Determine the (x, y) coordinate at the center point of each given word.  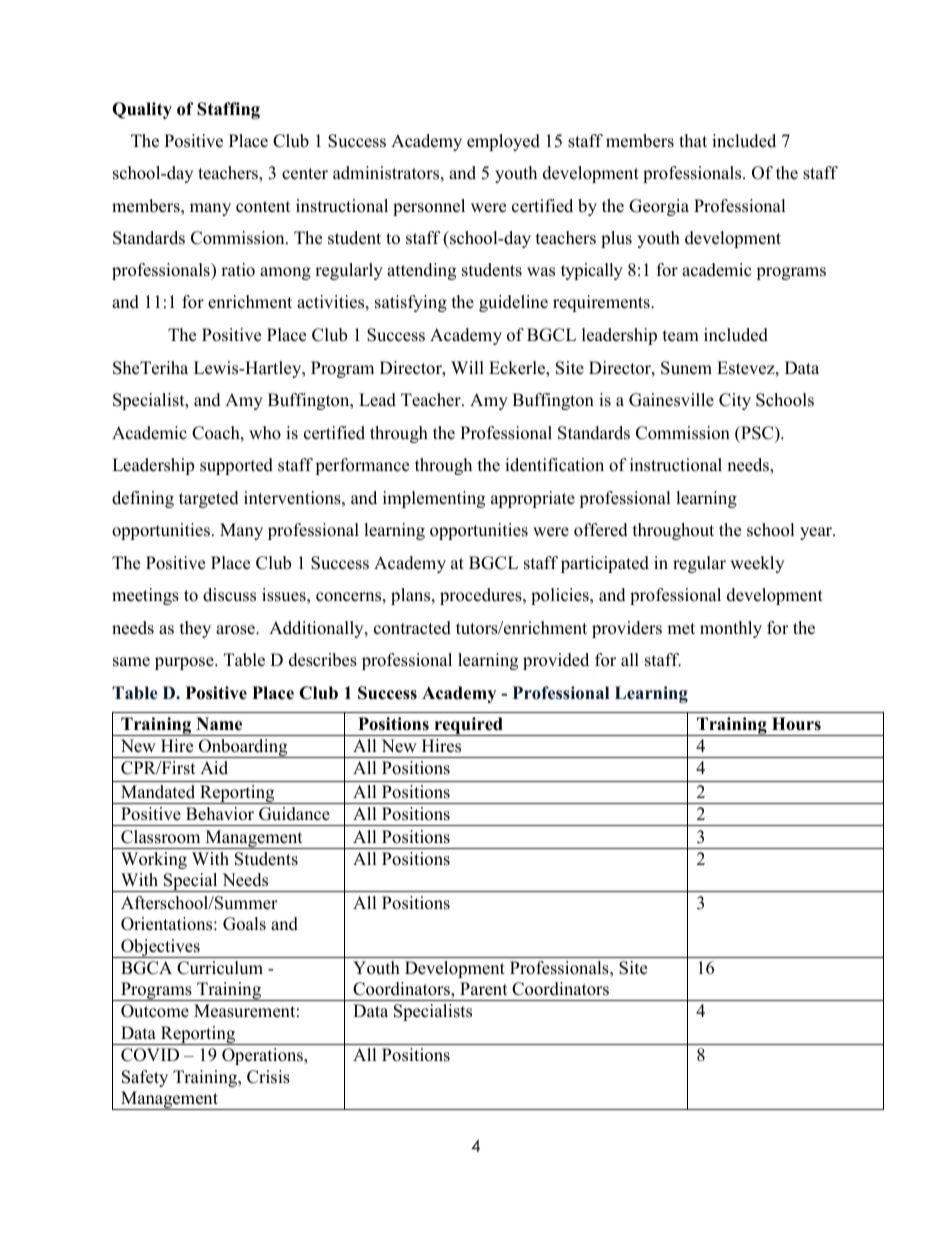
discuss (229, 595)
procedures (482, 596)
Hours (796, 724)
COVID (150, 1055)
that (693, 140)
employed (503, 142)
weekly (757, 564)
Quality (142, 110)
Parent (484, 989)
